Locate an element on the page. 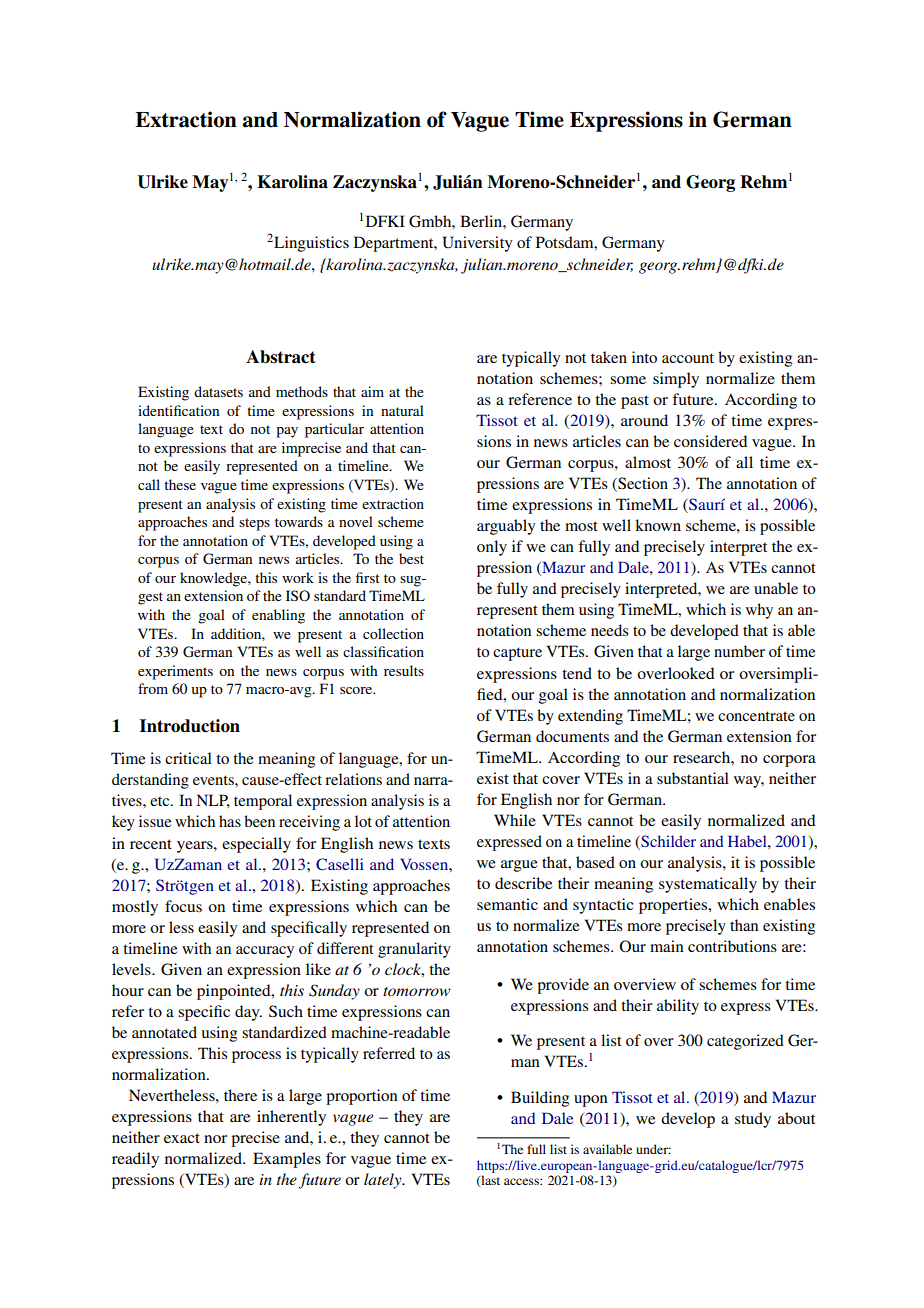 This page has height=1308, width=924. exact is located at coordinates (182, 1138).
